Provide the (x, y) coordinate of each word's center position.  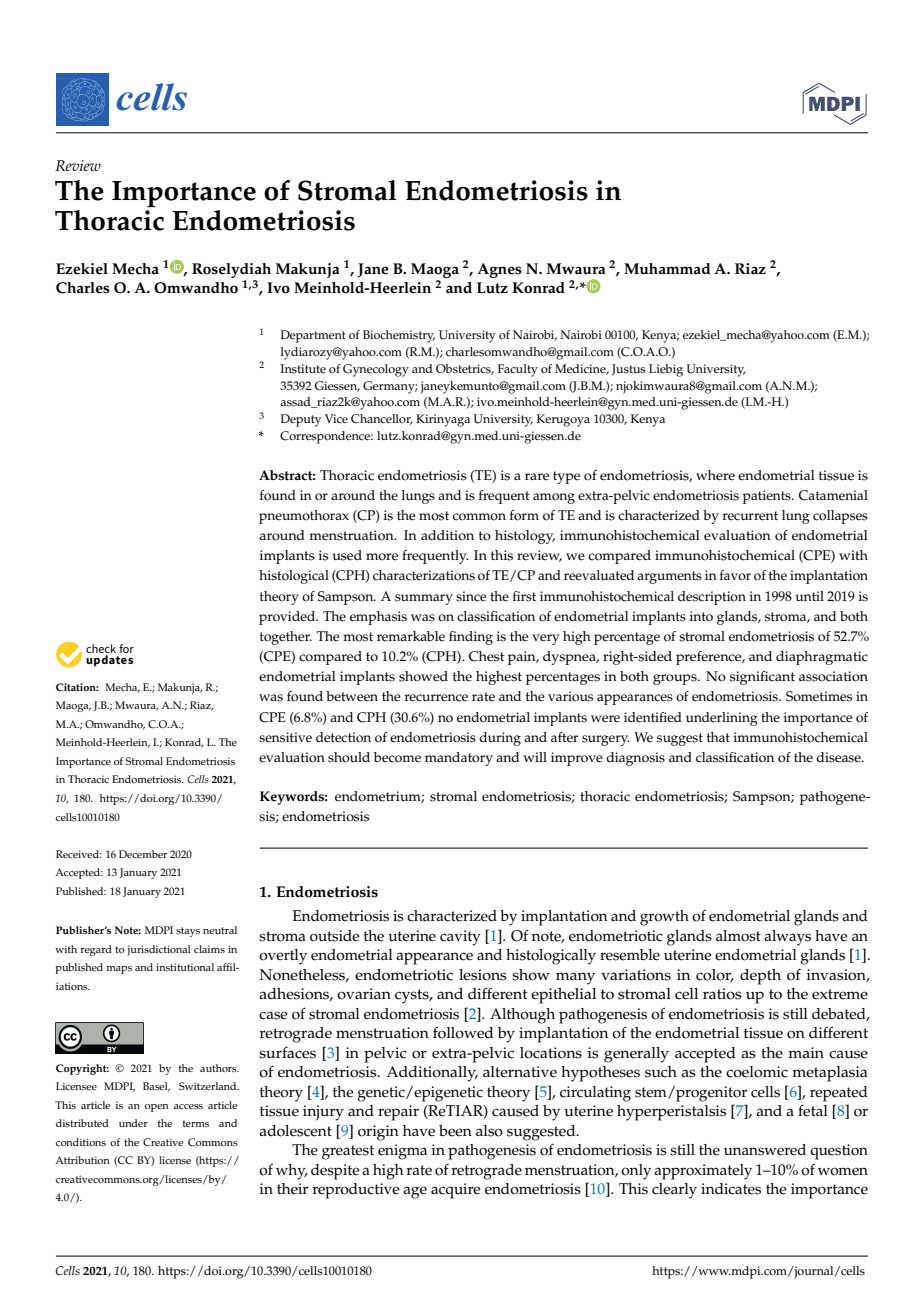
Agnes (499, 270)
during (500, 739)
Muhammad (667, 269)
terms (196, 1124)
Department (313, 336)
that (718, 737)
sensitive (285, 737)
